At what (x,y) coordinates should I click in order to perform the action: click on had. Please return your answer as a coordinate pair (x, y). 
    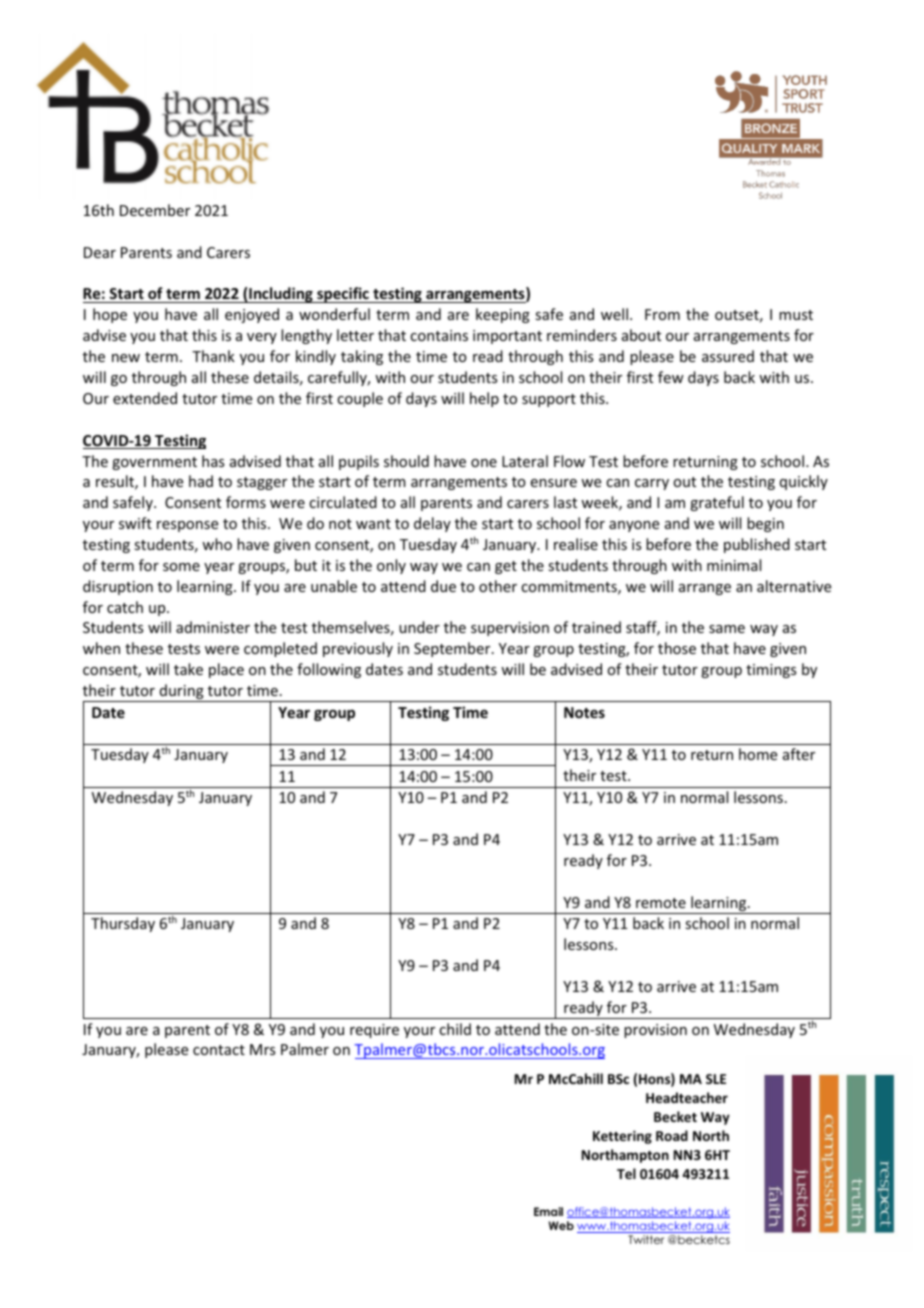
    Looking at the image, I should click on (201, 481).
